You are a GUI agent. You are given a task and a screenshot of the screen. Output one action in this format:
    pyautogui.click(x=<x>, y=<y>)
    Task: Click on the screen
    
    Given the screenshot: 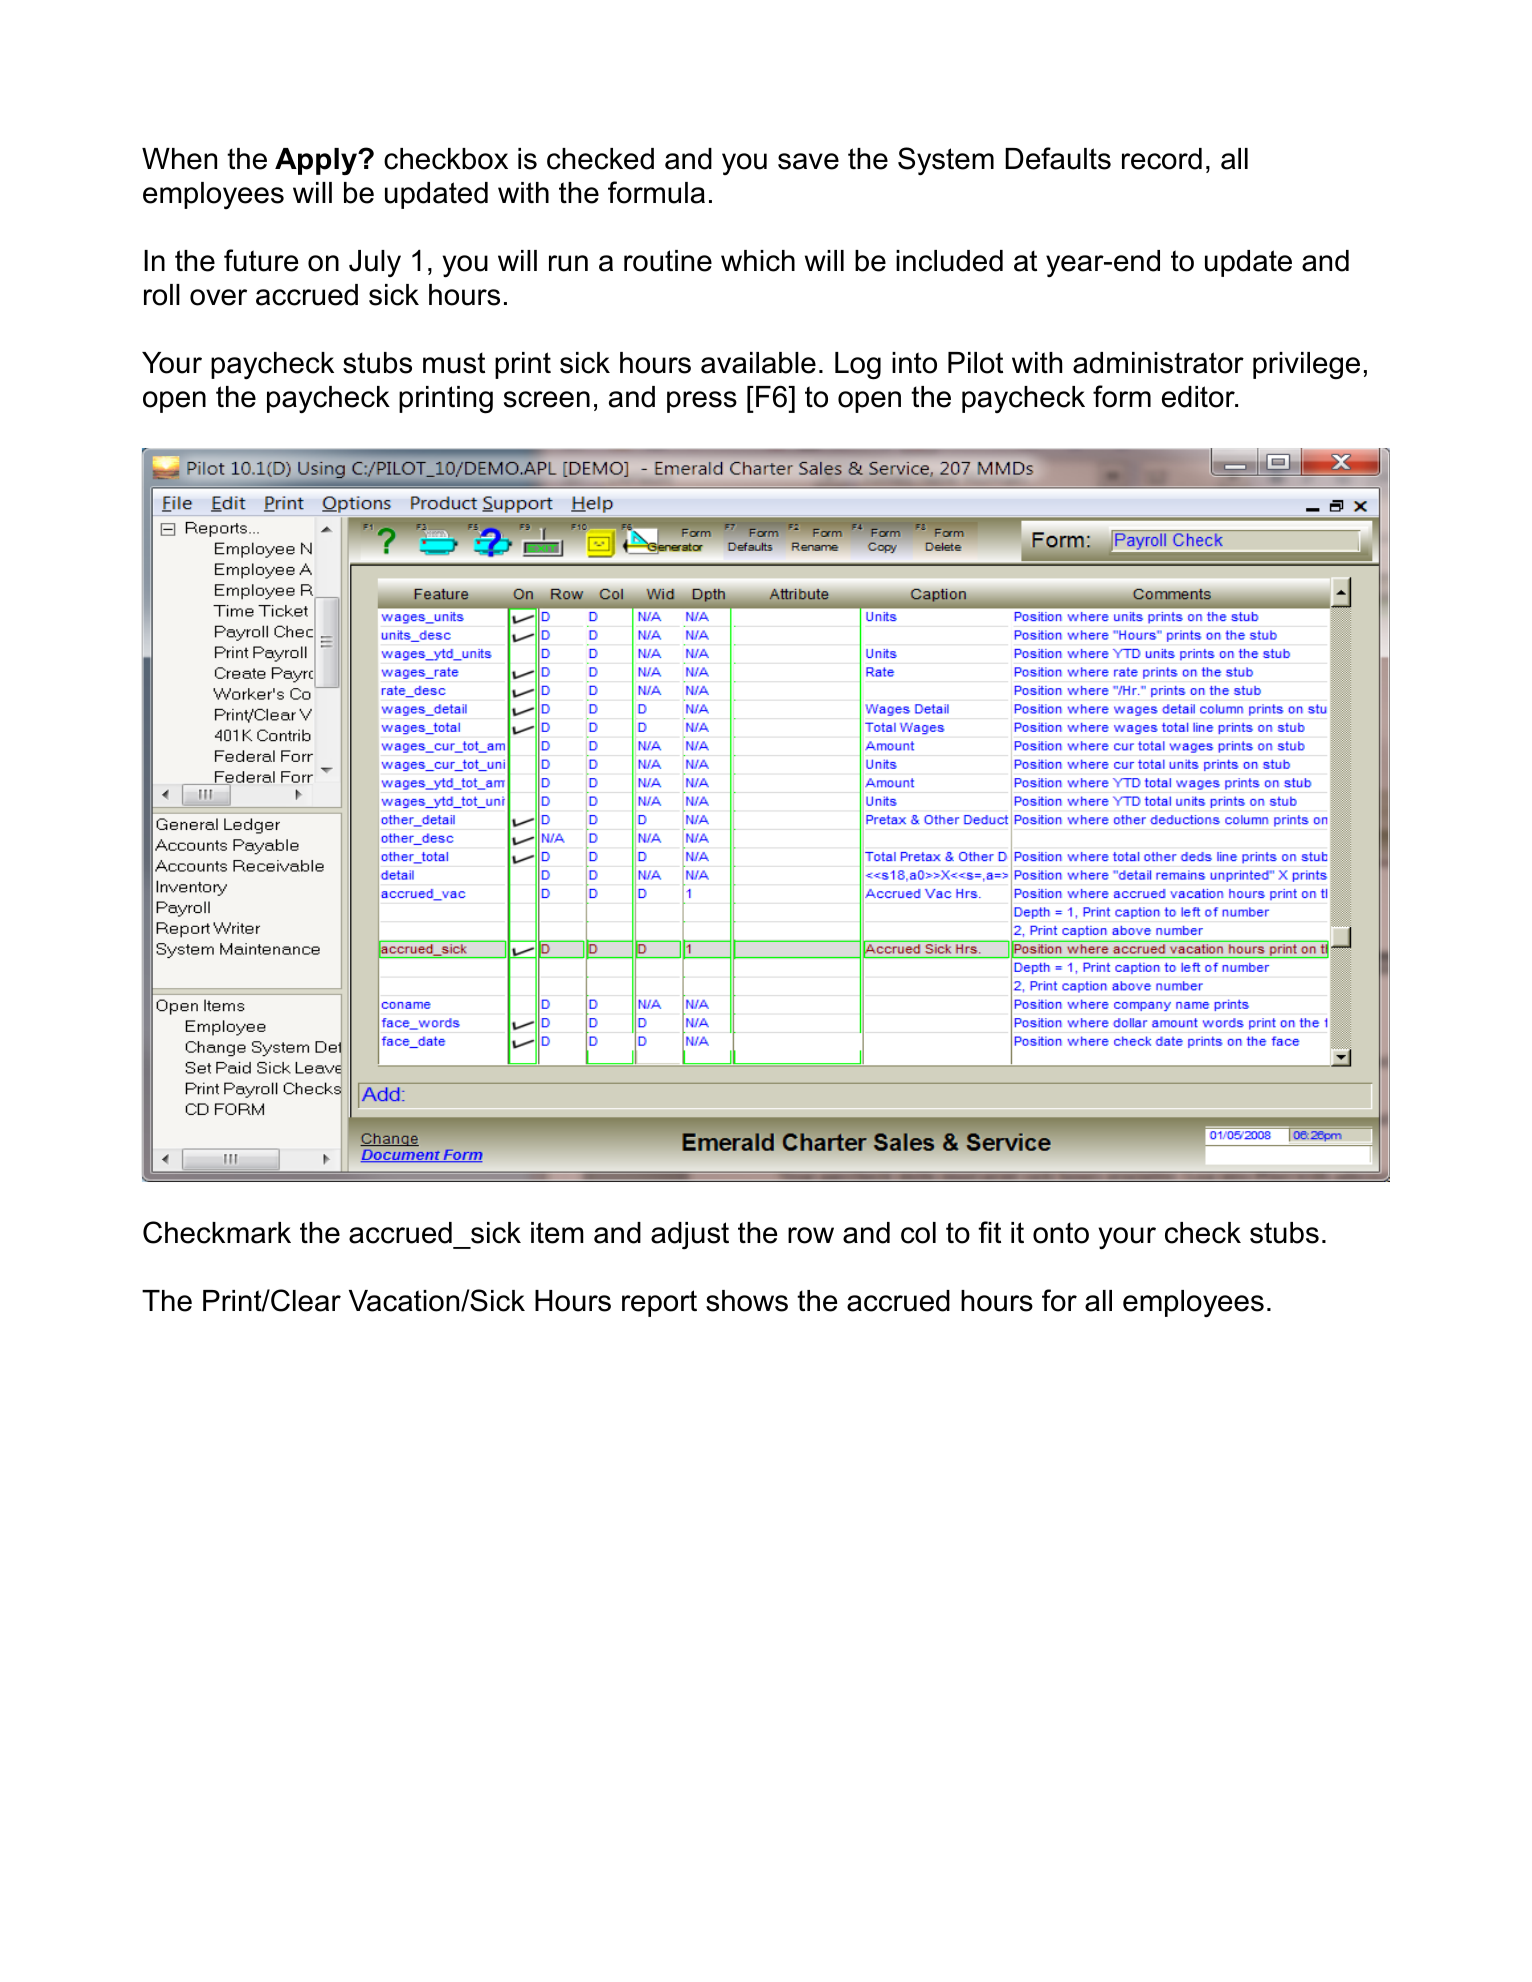 What is the action you would take?
    pyautogui.click(x=547, y=399)
